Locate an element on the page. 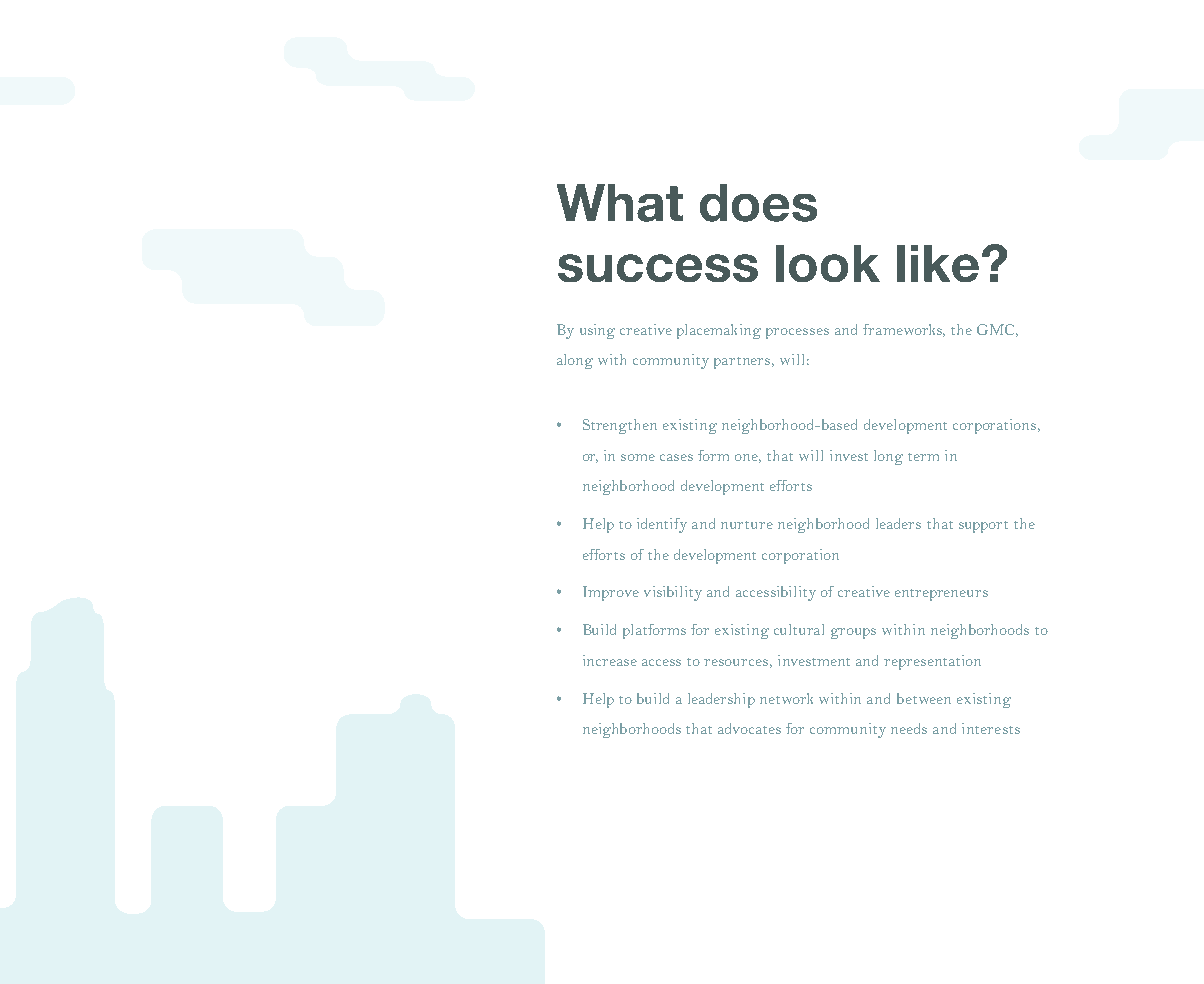  term is located at coordinates (923, 457).
